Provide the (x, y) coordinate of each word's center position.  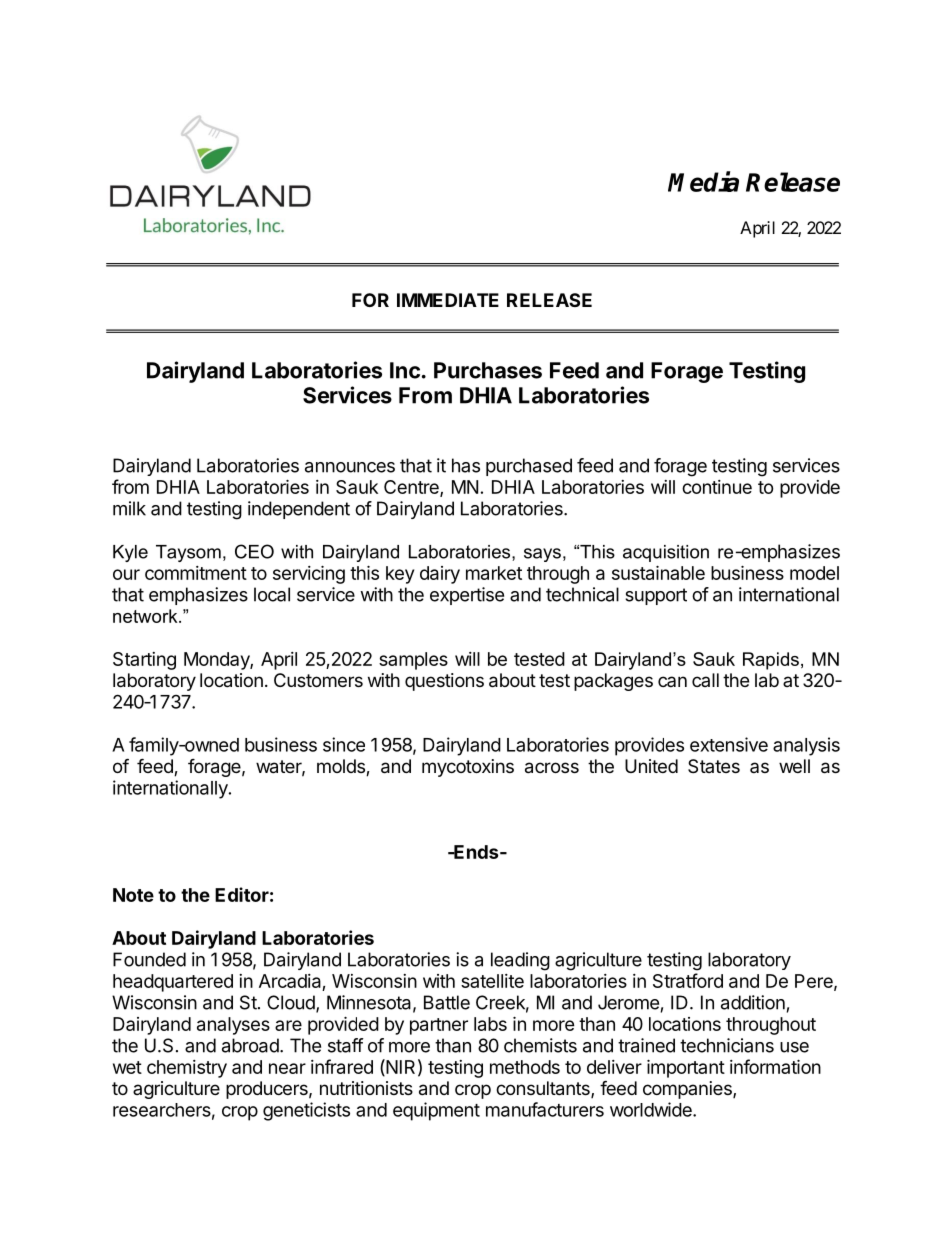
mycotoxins (468, 768)
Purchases (488, 370)
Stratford (688, 980)
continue (717, 487)
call (705, 680)
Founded (149, 959)
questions (444, 682)
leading (520, 961)
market (494, 573)
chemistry (187, 1069)
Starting (144, 661)
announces (350, 467)
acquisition (666, 553)
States (714, 766)
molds (342, 767)
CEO (254, 551)
